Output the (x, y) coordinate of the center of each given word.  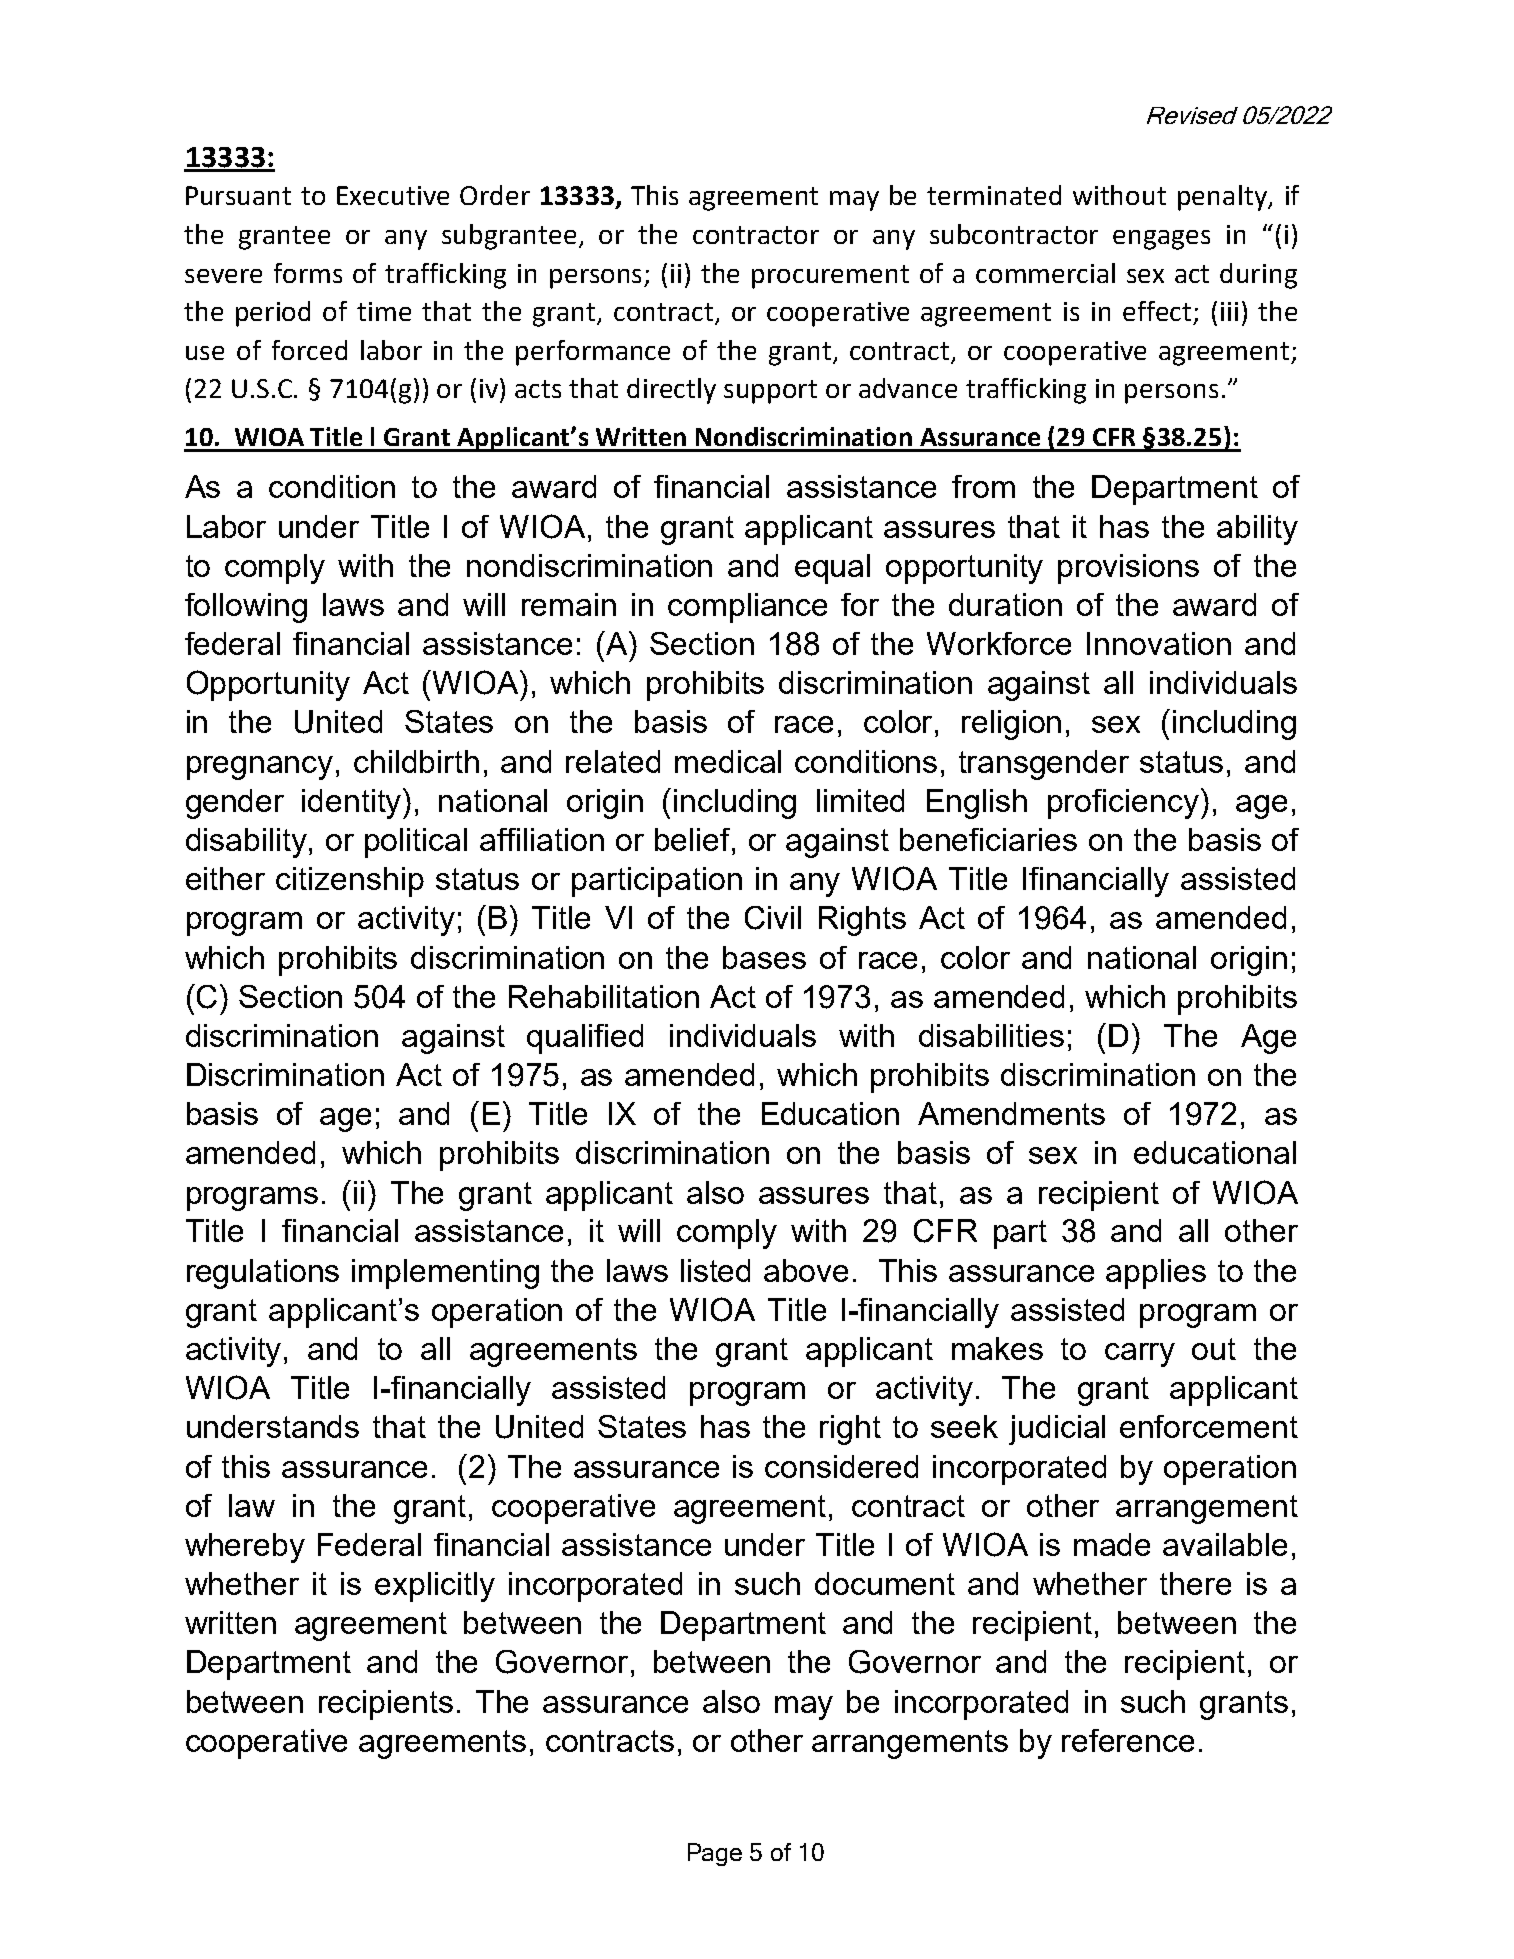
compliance (747, 608)
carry (1140, 1355)
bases (764, 957)
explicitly (435, 1587)
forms (308, 273)
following (246, 608)
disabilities (991, 1035)
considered (841, 1466)
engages (1161, 240)
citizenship (350, 882)
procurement (830, 277)
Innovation (1159, 643)
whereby (245, 1548)
